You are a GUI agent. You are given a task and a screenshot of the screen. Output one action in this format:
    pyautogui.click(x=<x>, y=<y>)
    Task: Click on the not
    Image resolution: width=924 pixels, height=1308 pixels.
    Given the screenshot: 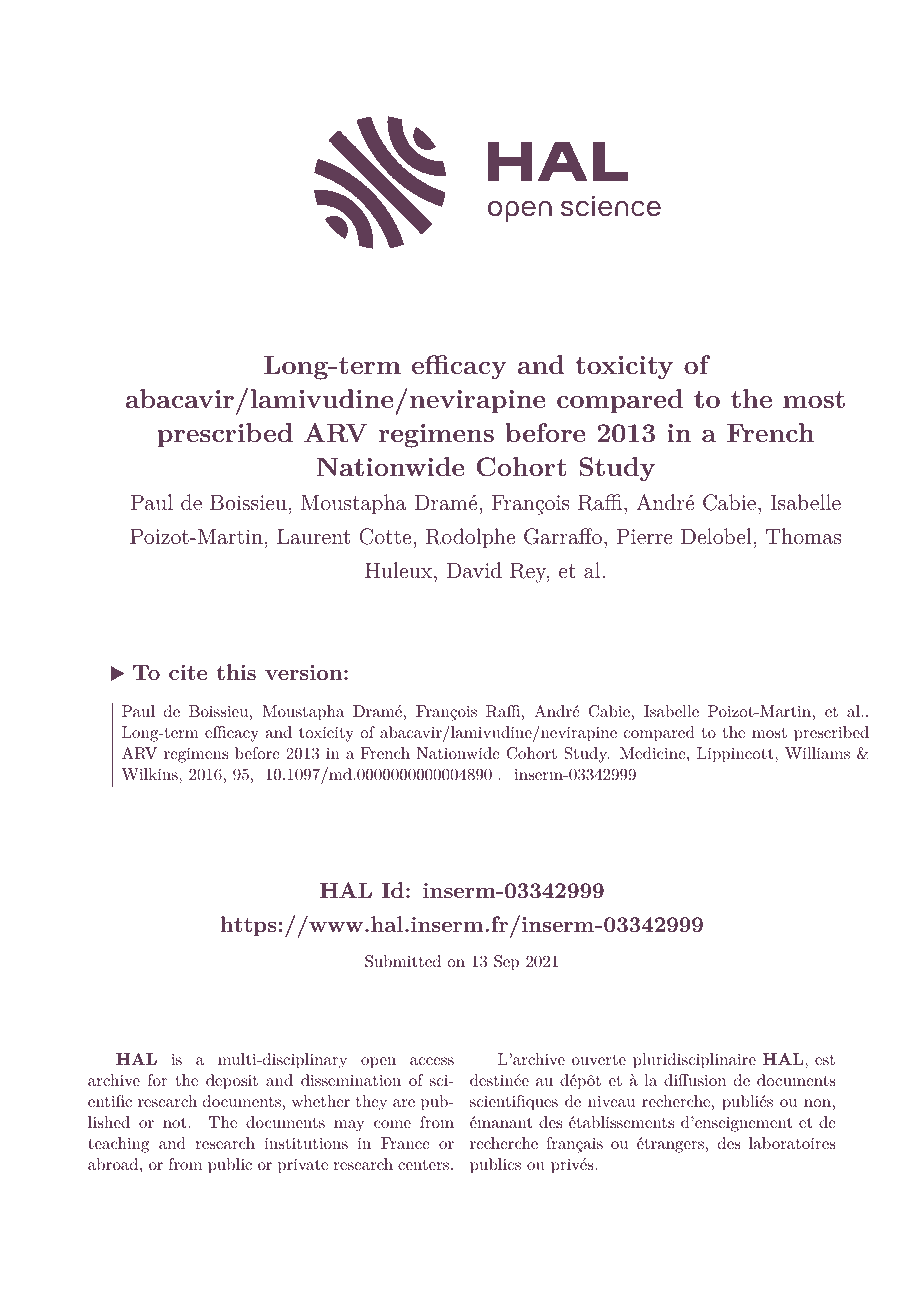 What is the action you would take?
    pyautogui.click(x=176, y=1123)
